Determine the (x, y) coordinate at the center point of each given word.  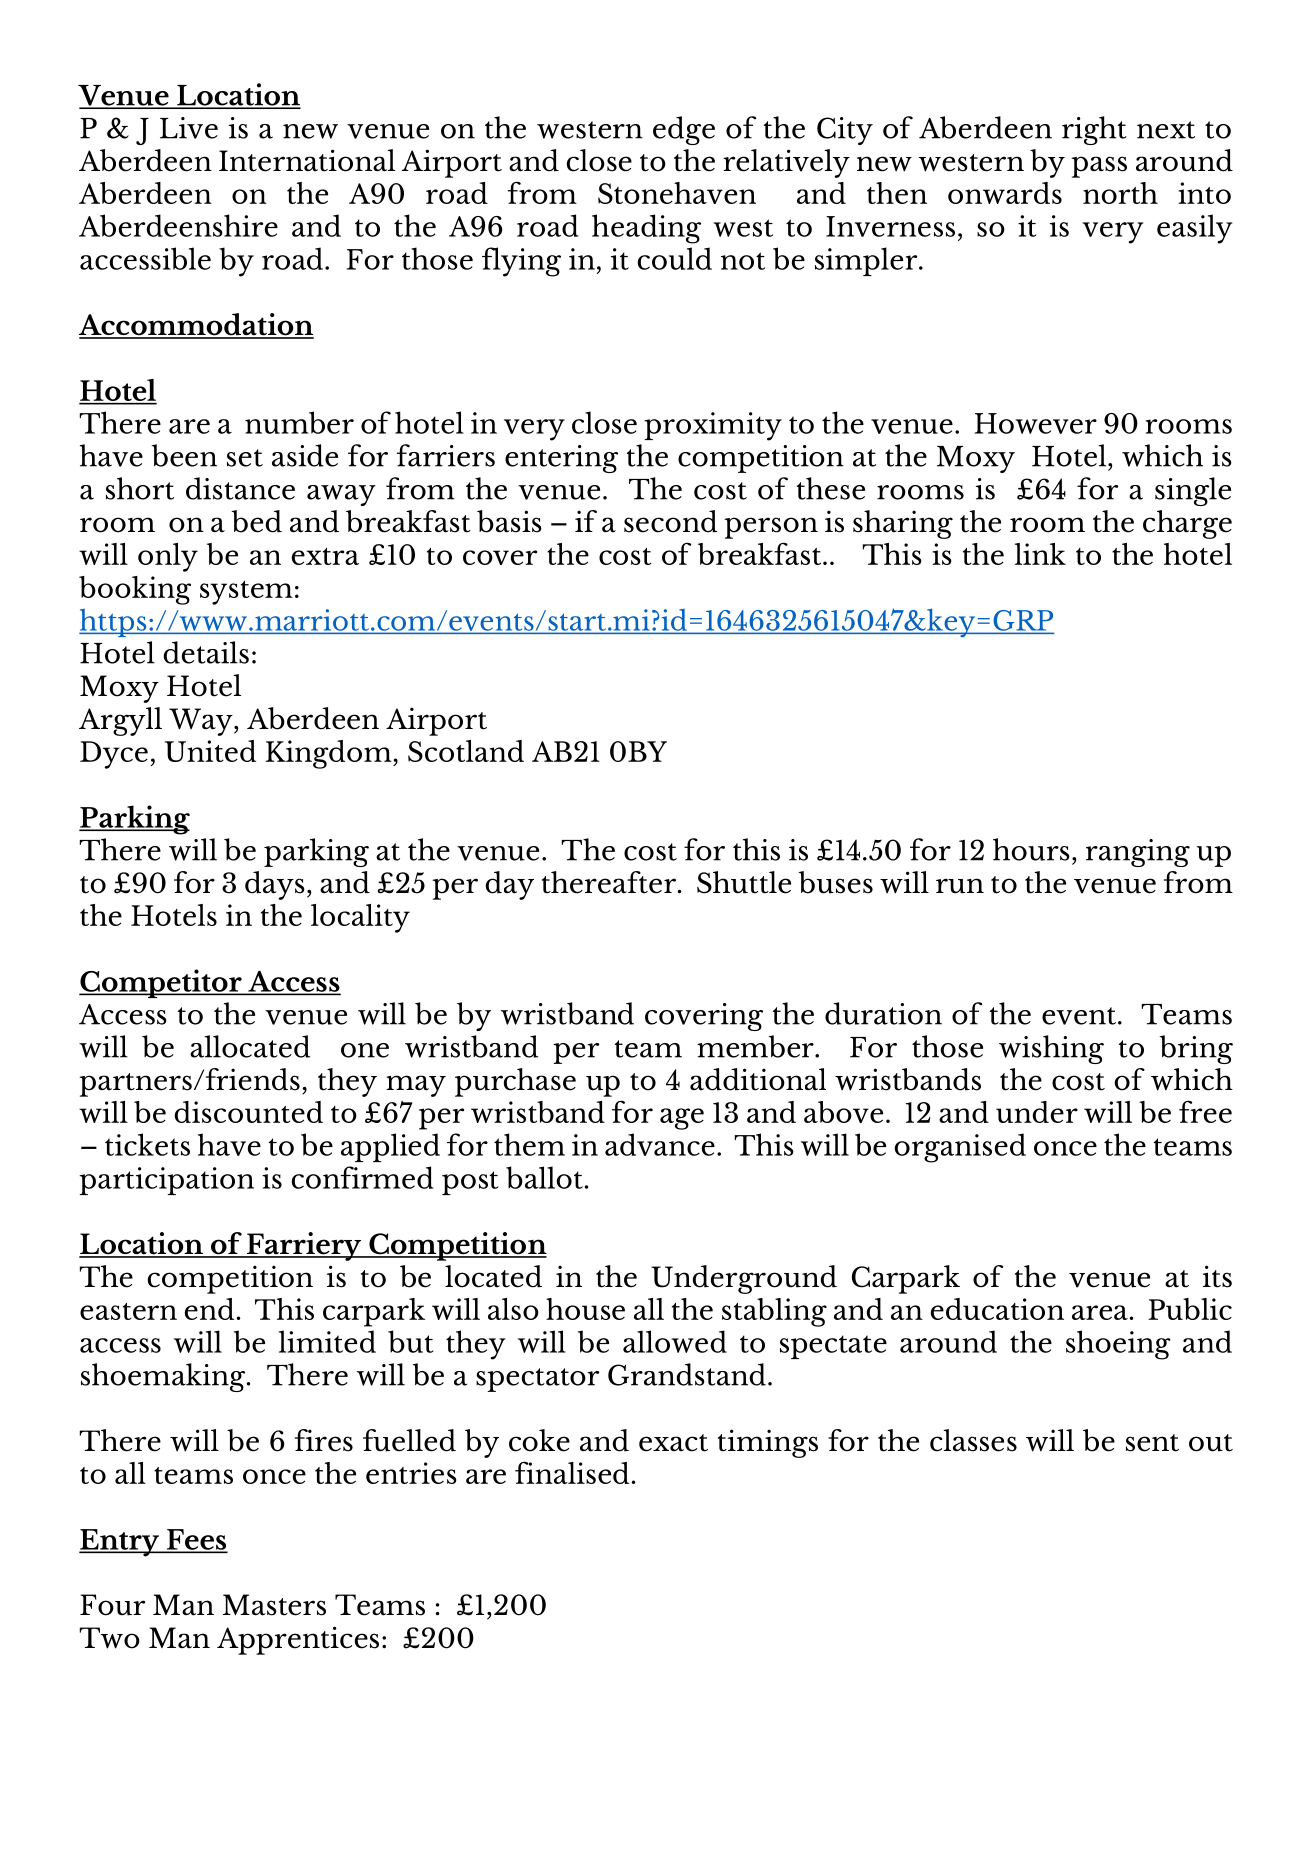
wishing (1051, 1049)
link (1040, 554)
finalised (572, 1472)
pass (1099, 167)
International (307, 160)
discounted (248, 1112)
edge (684, 130)
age (682, 1119)
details (206, 652)
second (670, 521)
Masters (274, 1605)
